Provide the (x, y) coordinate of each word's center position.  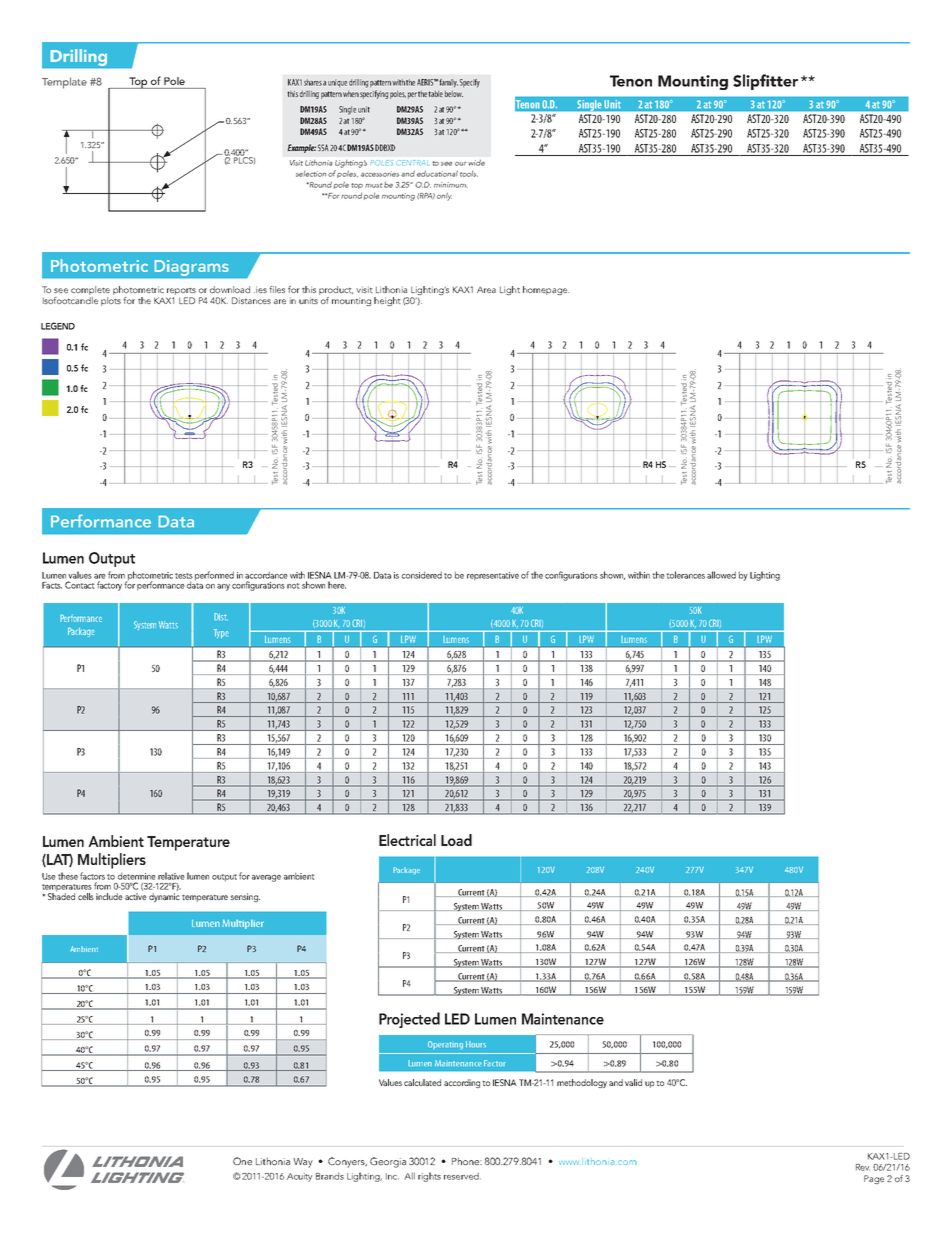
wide (476, 163)
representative (493, 576)
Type (221, 633)
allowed (721, 575)
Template (64, 83)
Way (303, 1163)
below (454, 94)
